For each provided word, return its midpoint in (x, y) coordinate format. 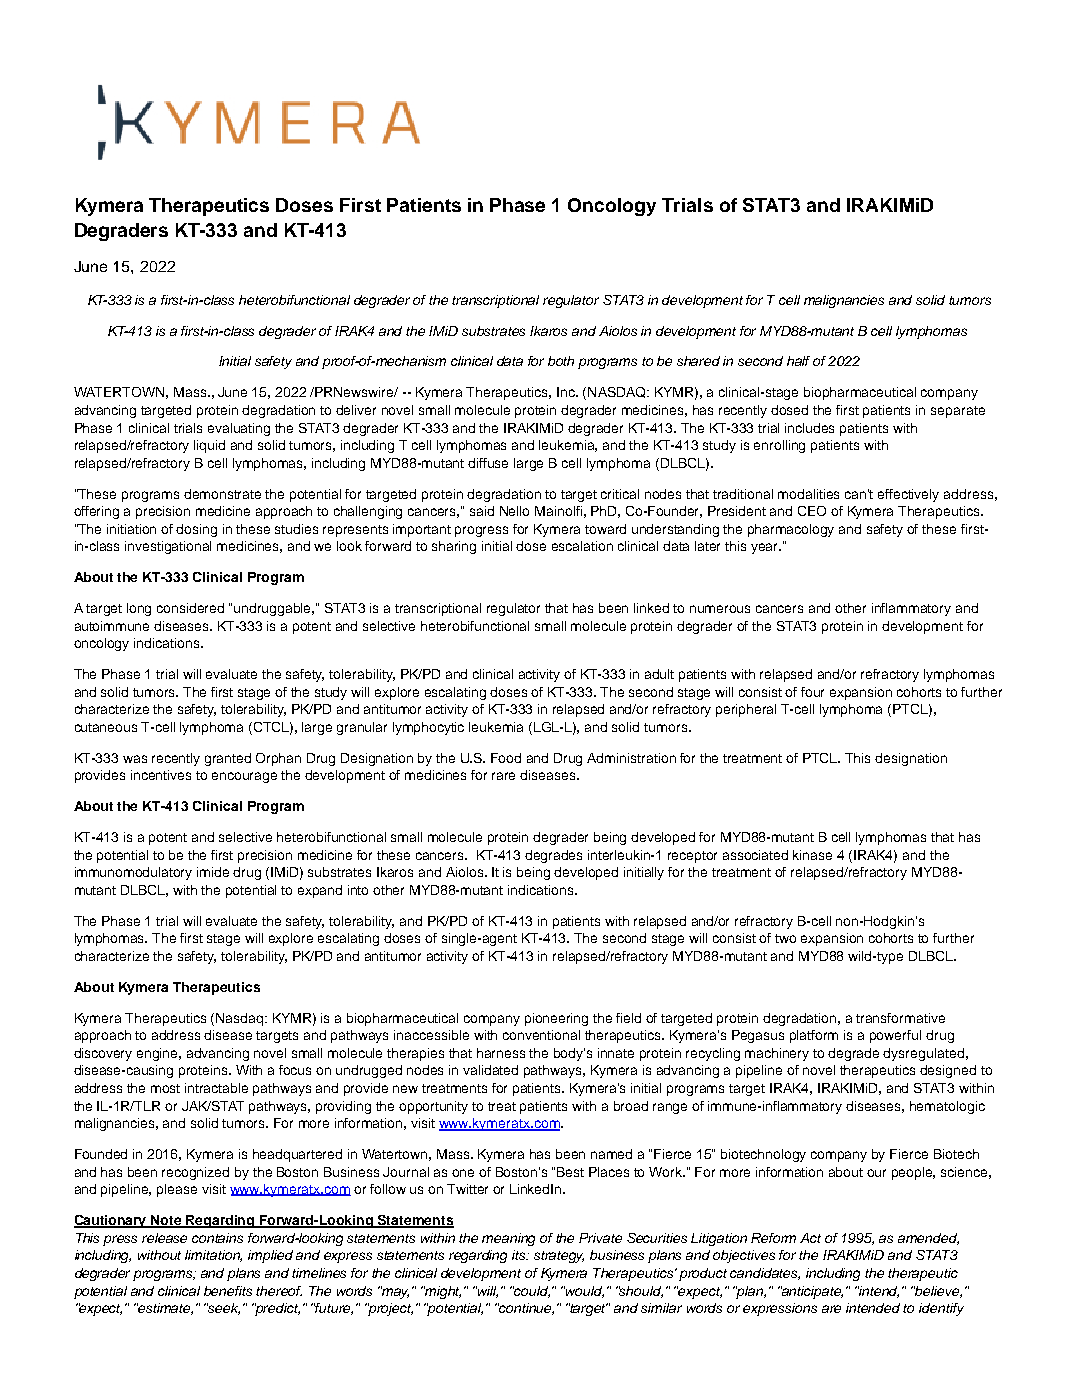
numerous (720, 609)
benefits (228, 1291)
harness (501, 1053)
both (561, 361)
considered (190, 608)
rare (503, 776)
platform (814, 1036)
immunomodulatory (133, 873)
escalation (582, 546)
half (798, 361)
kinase (812, 855)
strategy (559, 1257)
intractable (216, 1088)
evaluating (239, 429)
